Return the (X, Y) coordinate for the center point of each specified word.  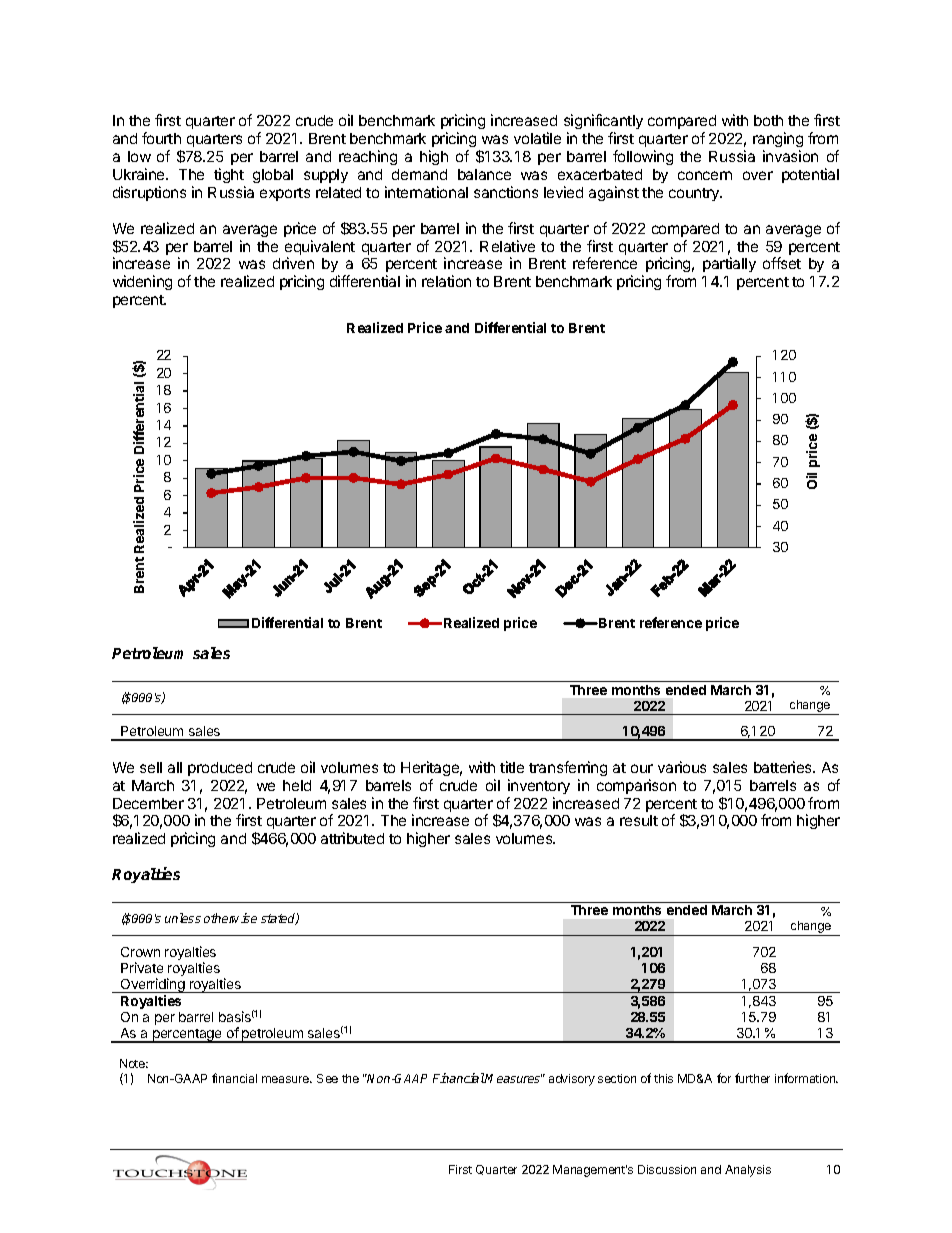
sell (151, 767)
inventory (539, 786)
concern (705, 175)
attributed (352, 838)
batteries (784, 767)
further (752, 1078)
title (512, 767)
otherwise (230, 918)
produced (220, 769)
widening (142, 282)
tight (229, 175)
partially (729, 264)
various (682, 767)
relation (446, 281)
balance (484, 174)
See (327, 1078)
